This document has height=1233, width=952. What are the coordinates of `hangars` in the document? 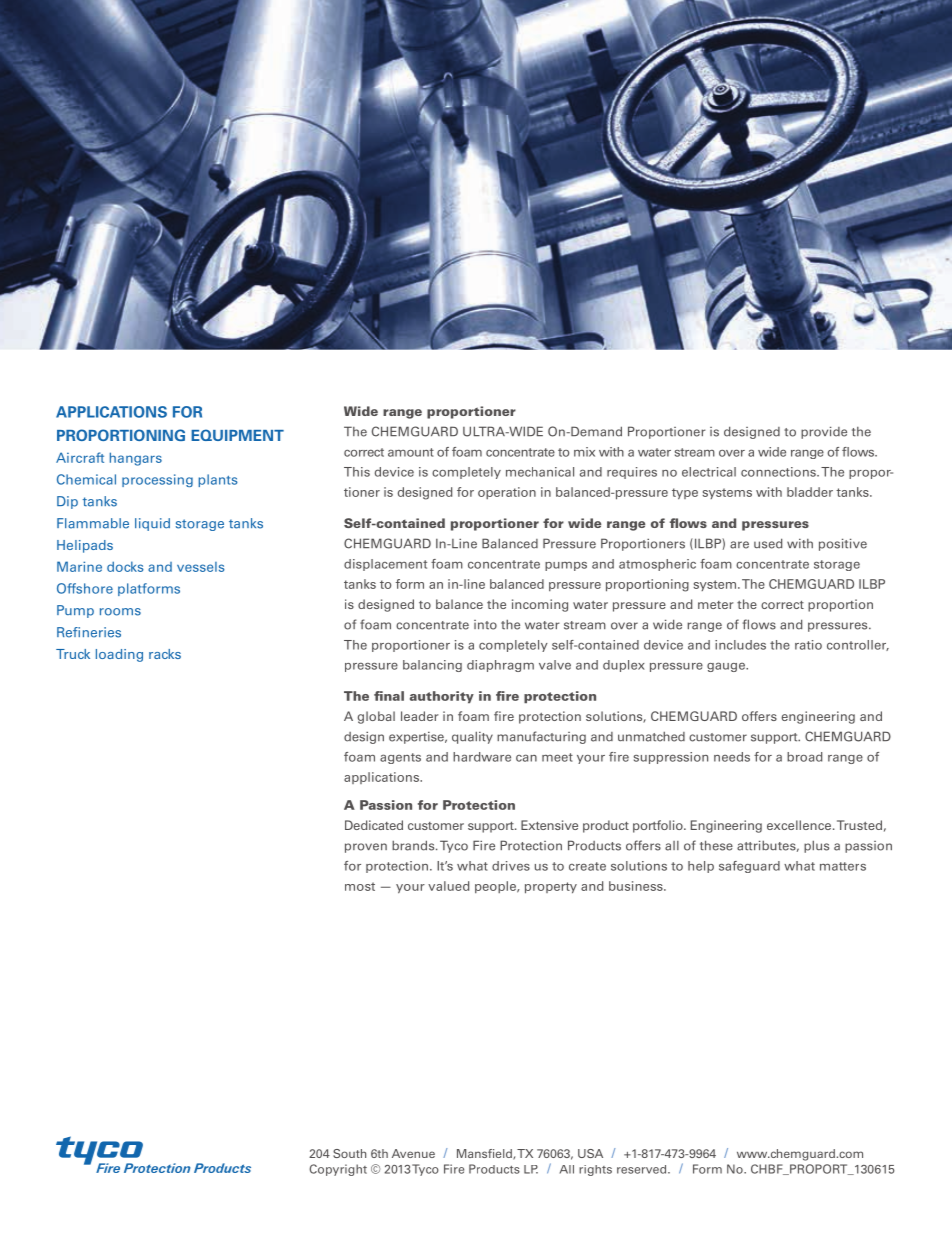 It's located at (136, 459).
